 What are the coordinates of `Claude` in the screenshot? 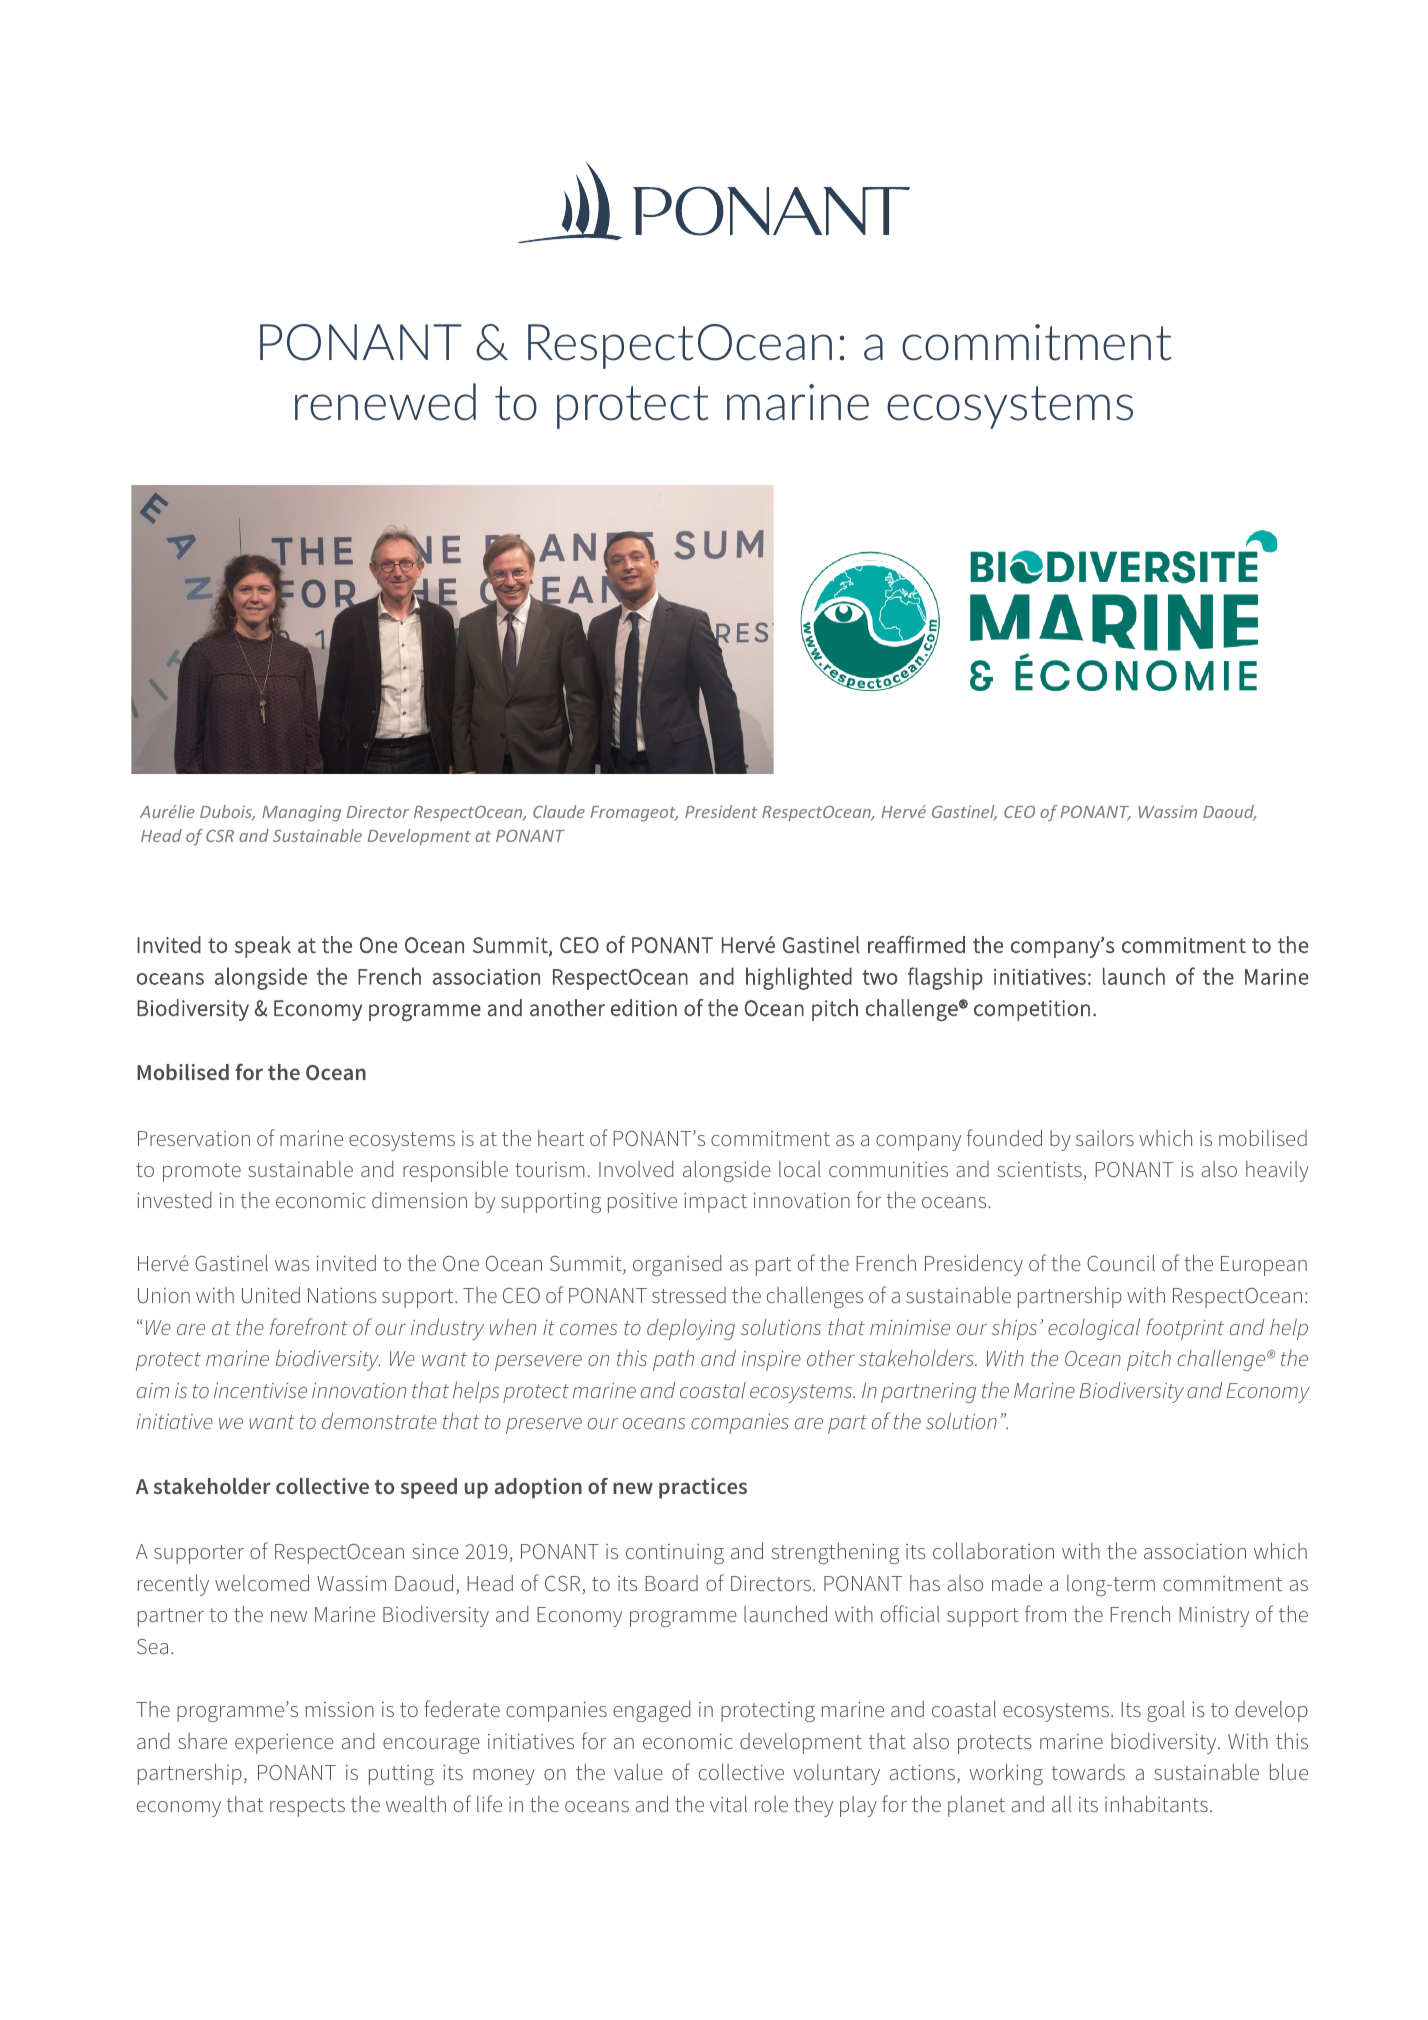 It's located at (559, 811).
